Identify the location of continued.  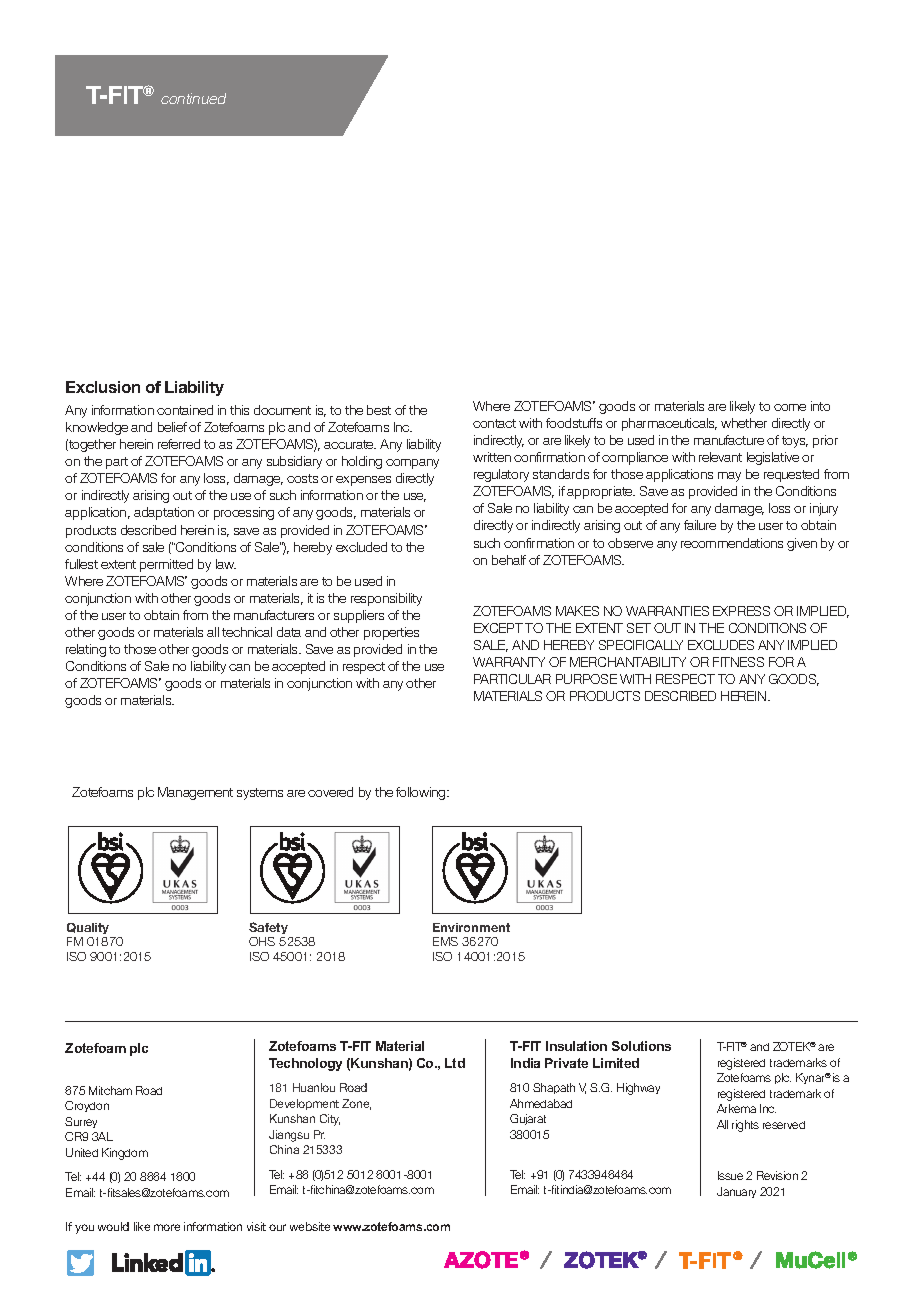
(193, 98).
